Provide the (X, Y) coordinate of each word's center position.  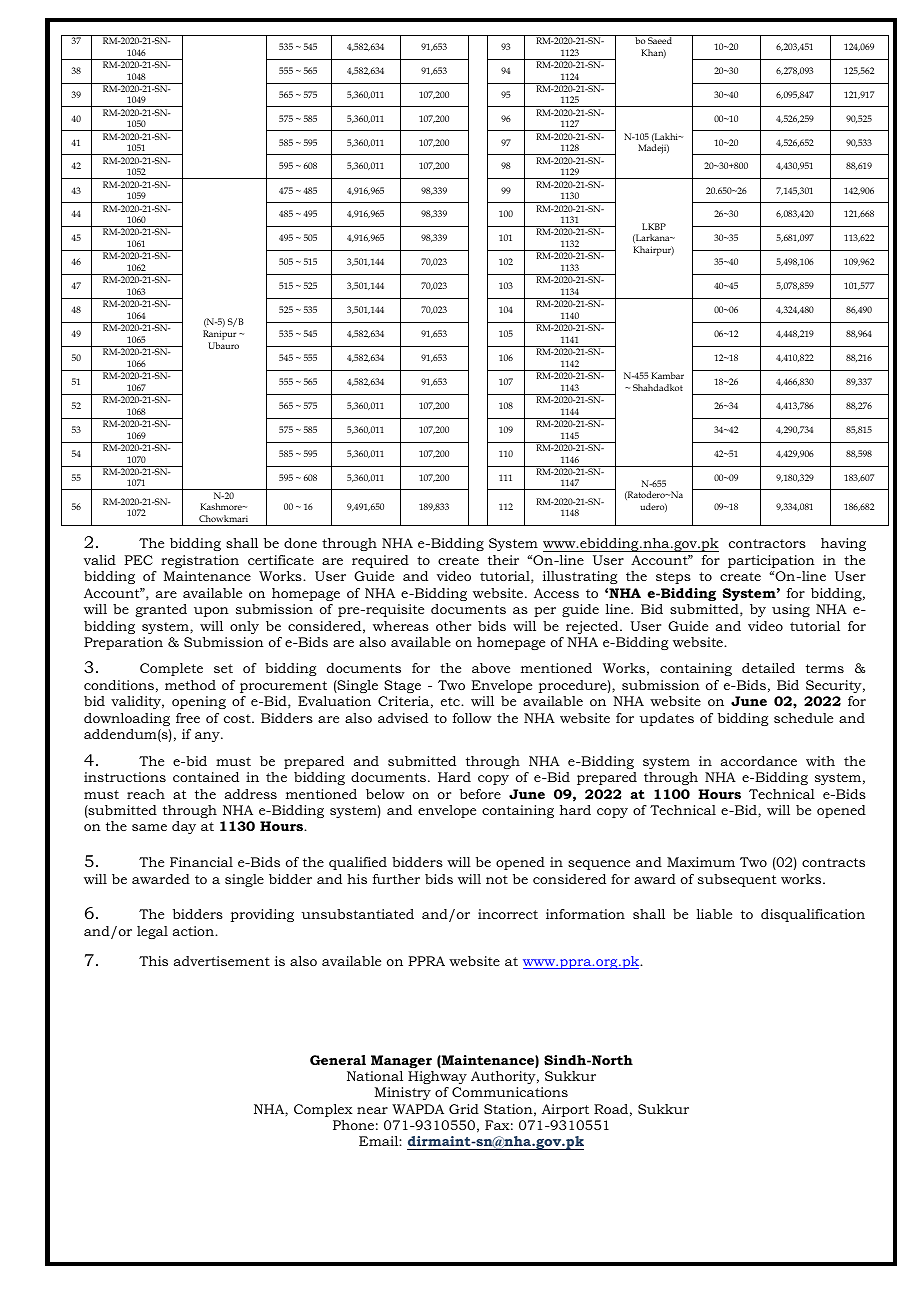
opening (199, 702)
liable (714, 914)
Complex (323, 1110)
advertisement (222, 961)
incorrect (508, 914)
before (480, 794)
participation (771, 561)
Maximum (701, 862)
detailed (768, 668)
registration (200, 561)
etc (451, 701)
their (503, 560)
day (184, 827)
